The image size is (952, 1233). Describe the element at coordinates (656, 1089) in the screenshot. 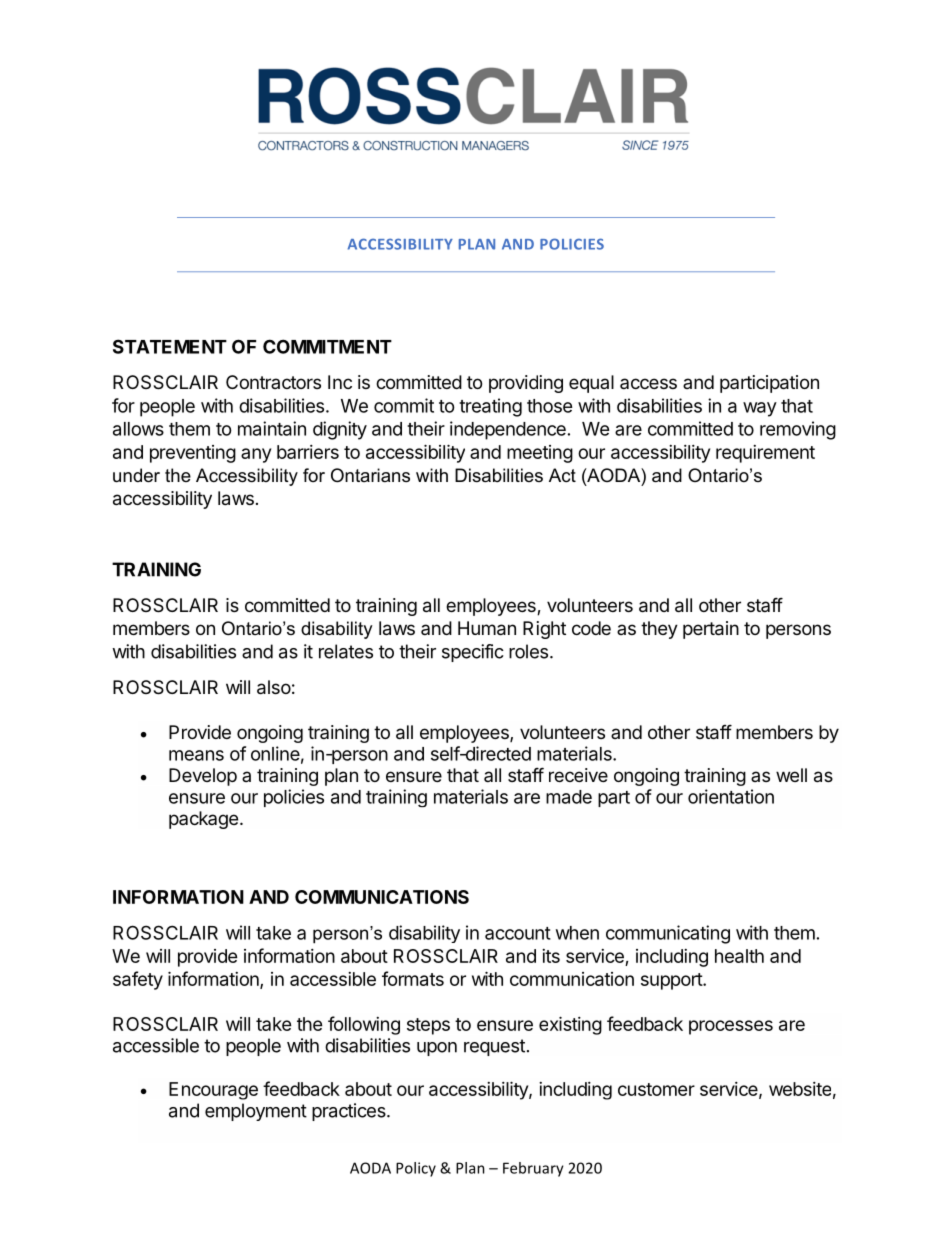

I see `customer` at that location.
